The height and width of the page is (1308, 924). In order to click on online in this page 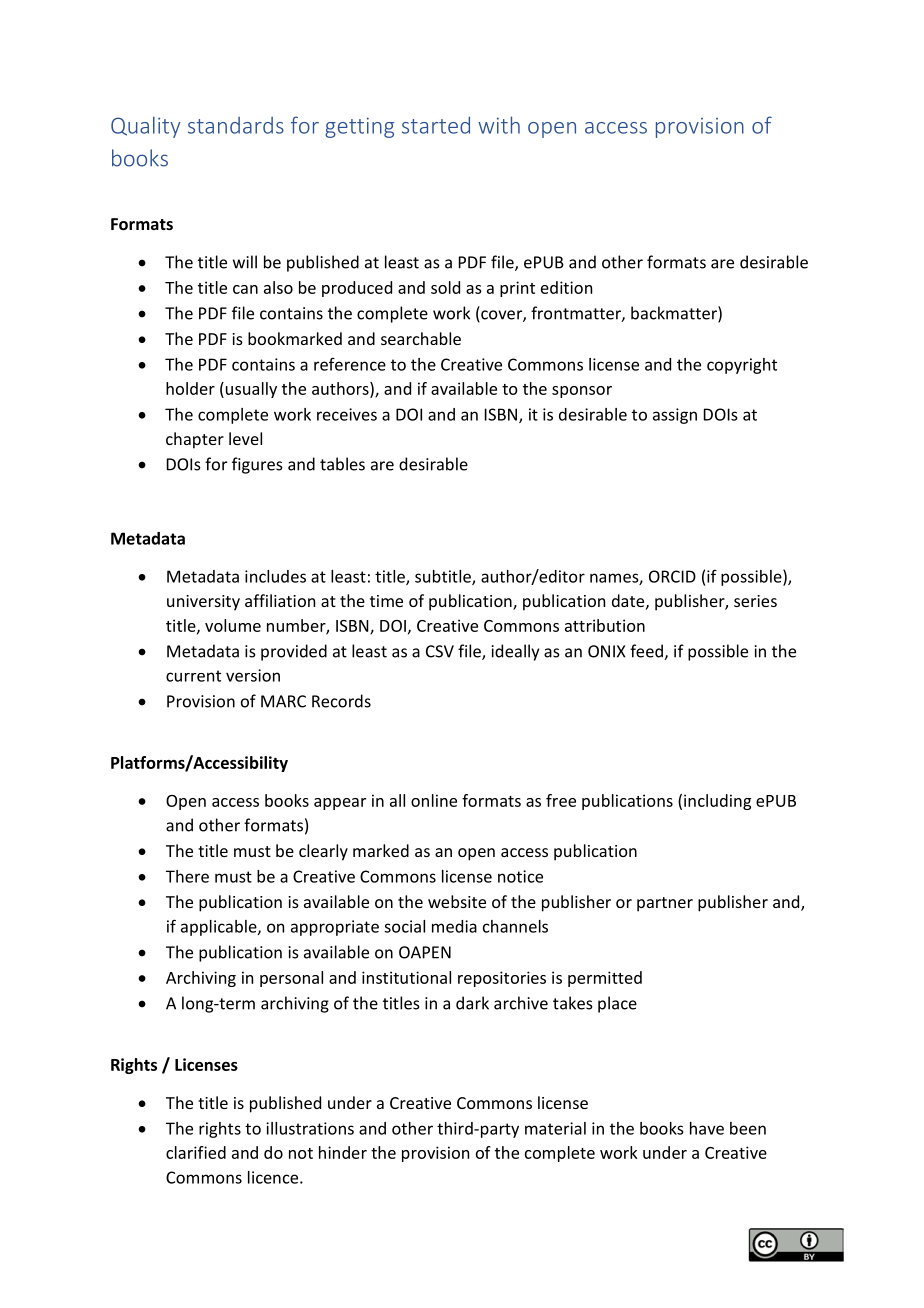, I will do `click(434, 800)`.
